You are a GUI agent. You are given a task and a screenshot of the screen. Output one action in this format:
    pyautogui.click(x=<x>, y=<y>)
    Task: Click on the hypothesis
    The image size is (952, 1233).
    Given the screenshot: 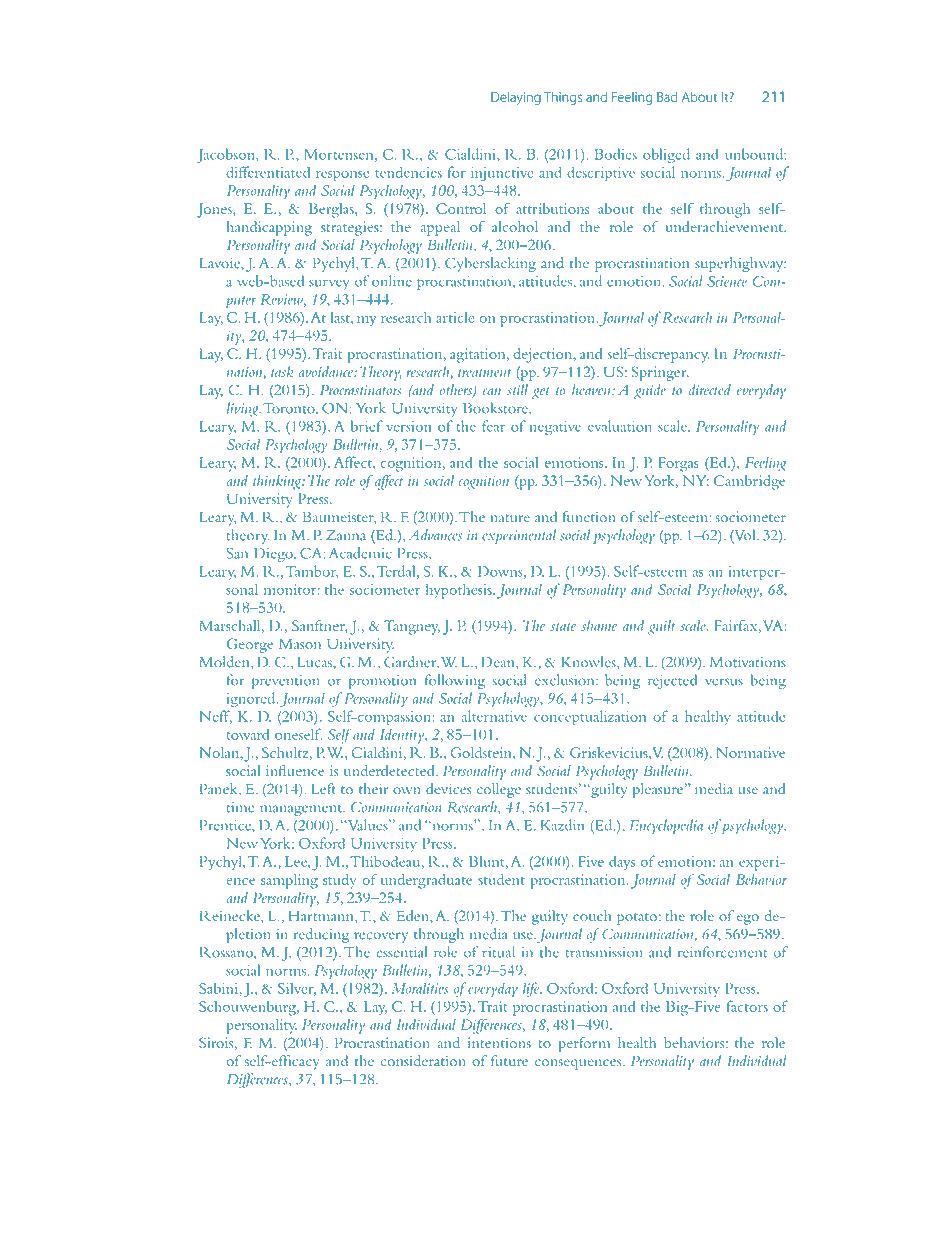 What is the action you would take?
    pyautogui.click(x=460, y=591)
